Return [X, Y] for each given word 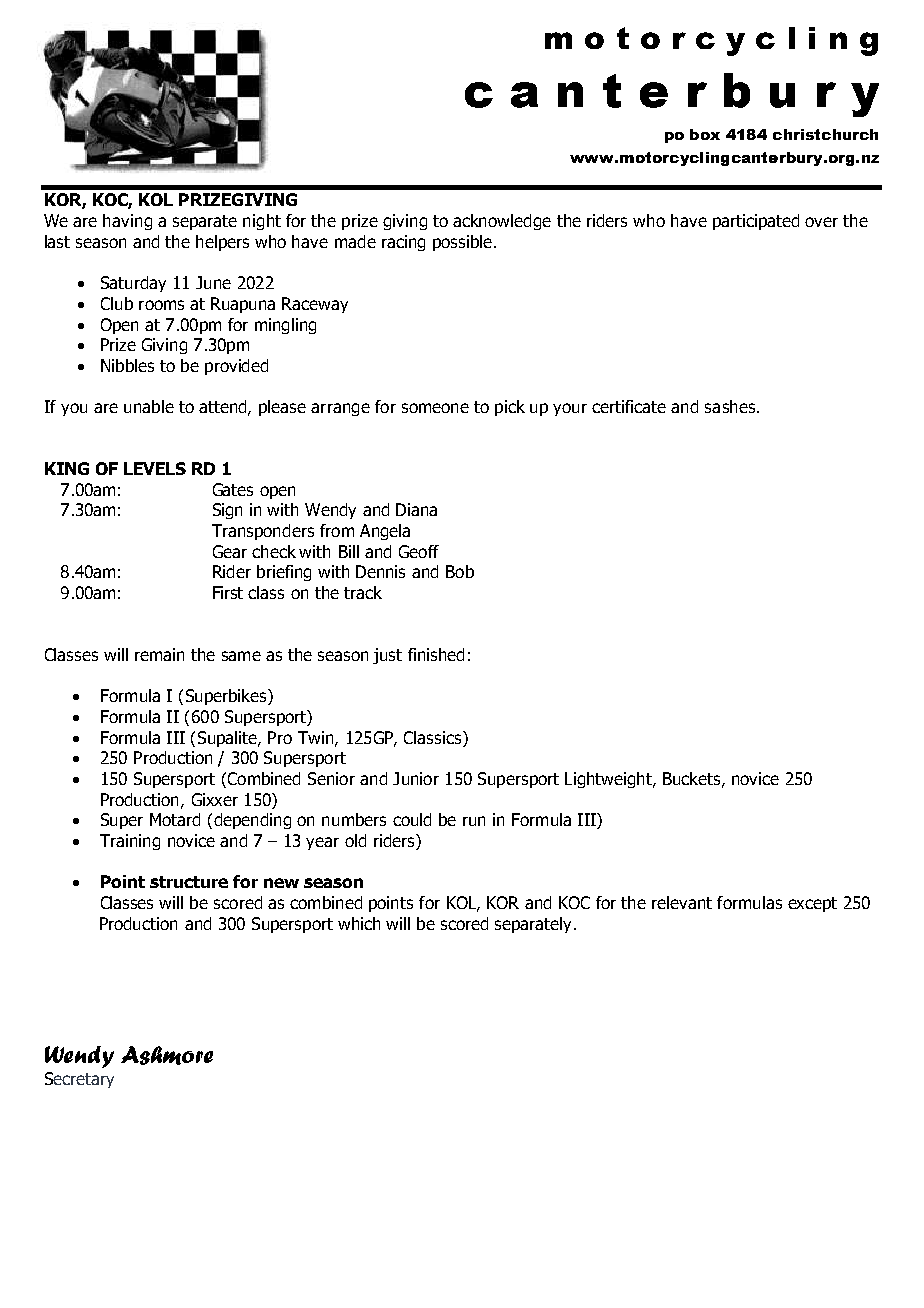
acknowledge [502, 222]
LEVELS [155, 468]
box [705, 134]
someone [435, 408]
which [359, 923]
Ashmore [167, 1055]
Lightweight [609, 780]
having [127, 222]
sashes [730, 406]
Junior [416, 778]
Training [130, 842]
